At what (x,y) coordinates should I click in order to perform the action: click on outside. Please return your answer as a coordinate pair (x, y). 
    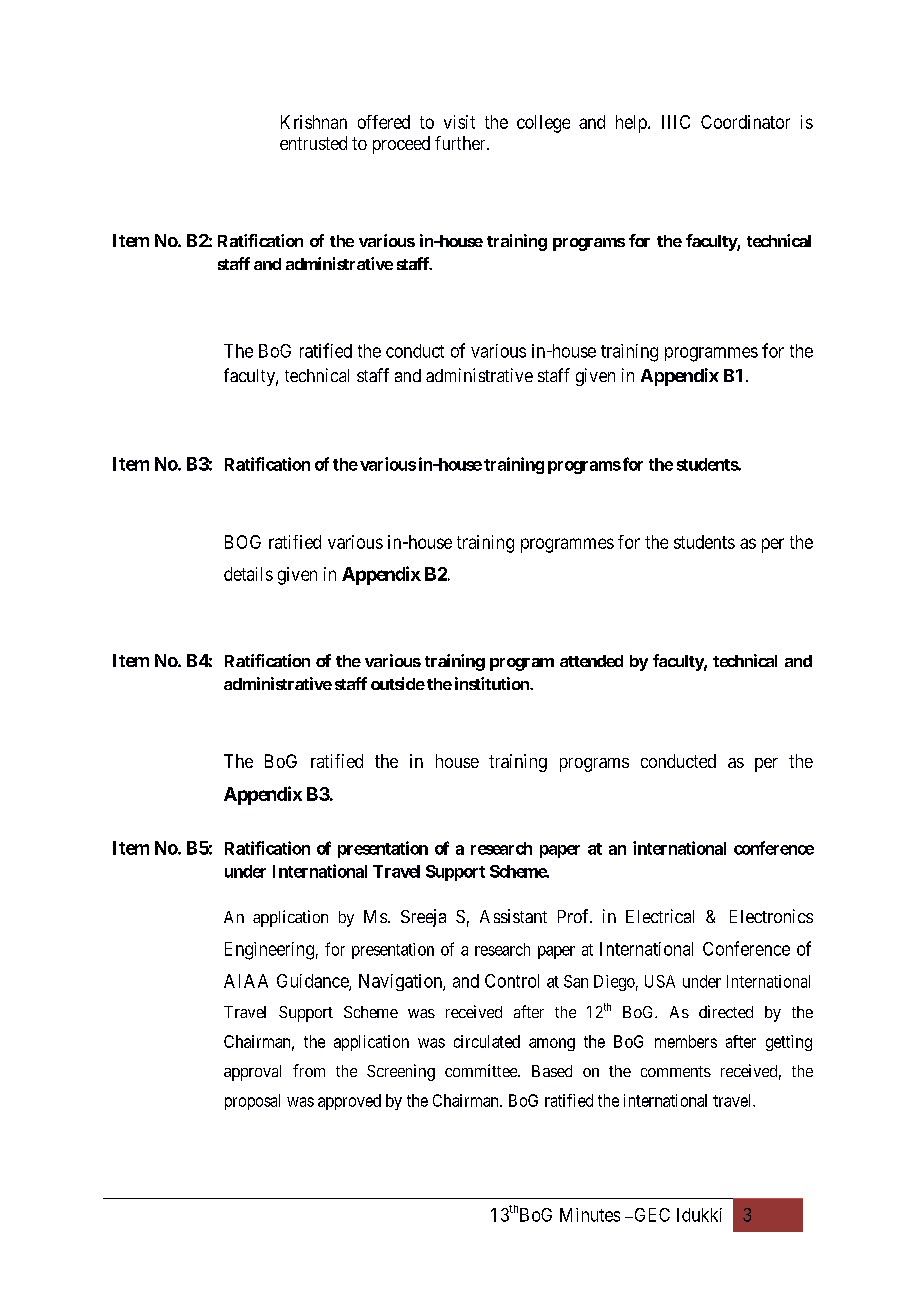
    Looking at the image, I should click on (398, 683).
